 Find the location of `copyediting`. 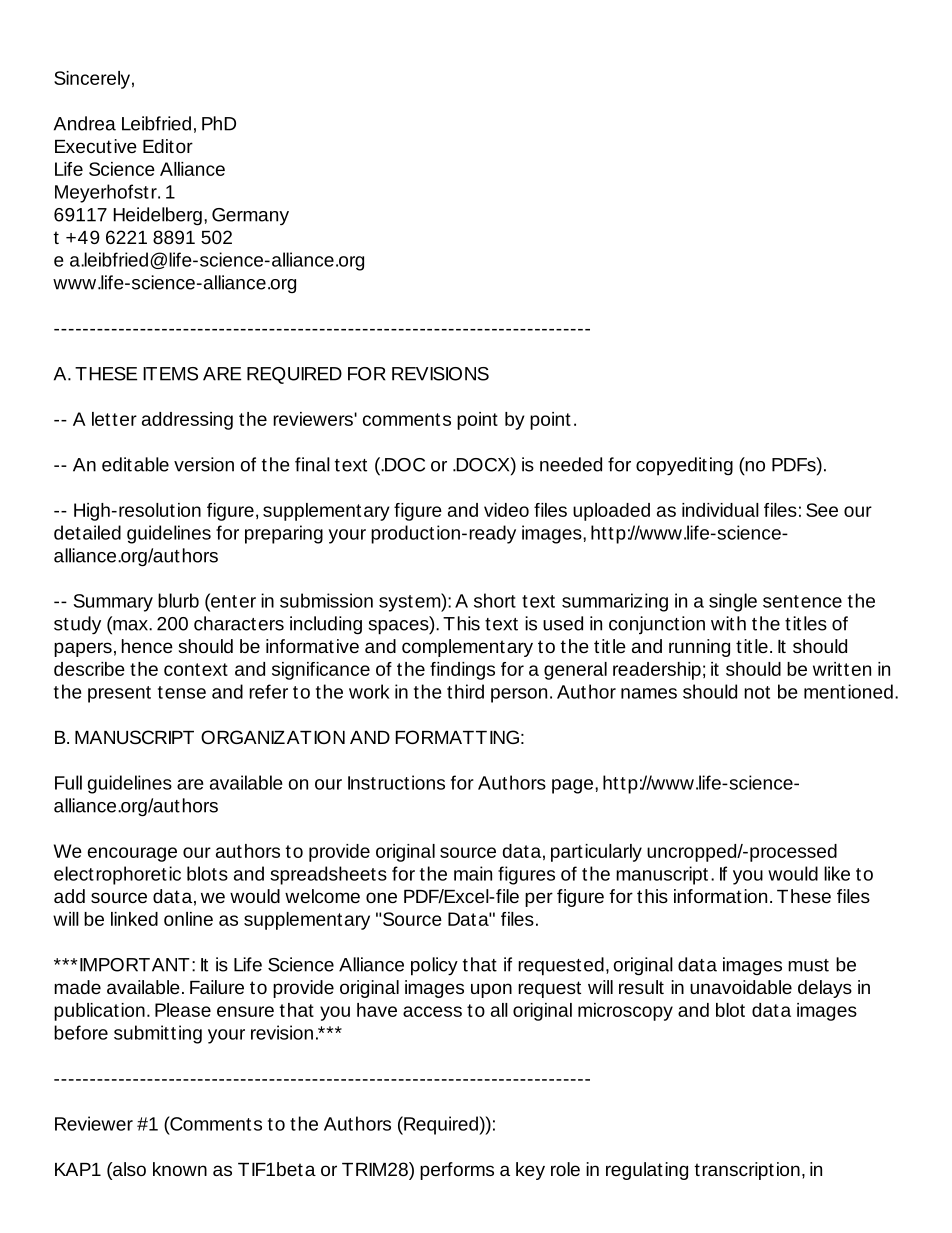

copyediting is located at coordinates (684, 466).
